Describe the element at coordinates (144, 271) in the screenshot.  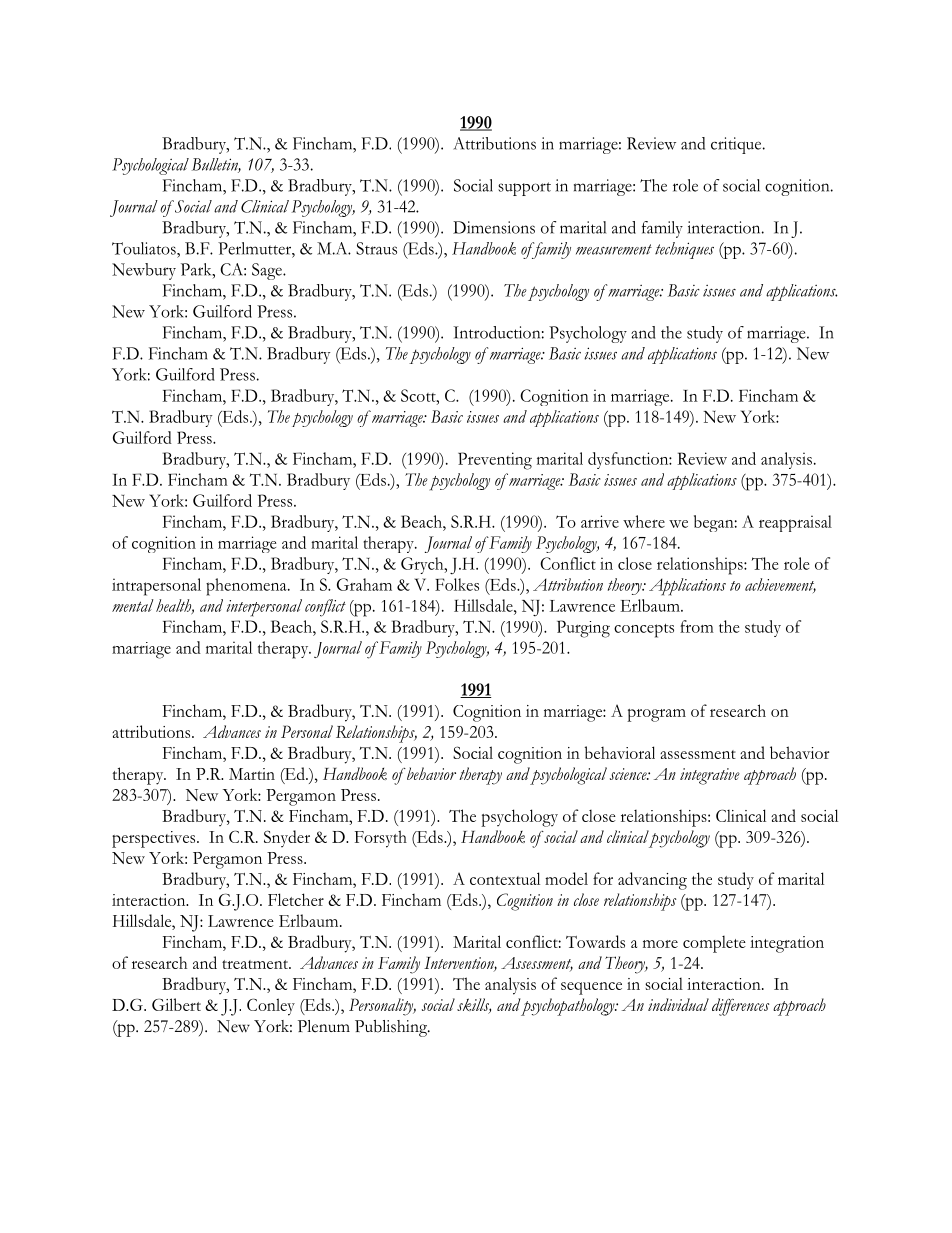
I see `Newbury` at that location.
